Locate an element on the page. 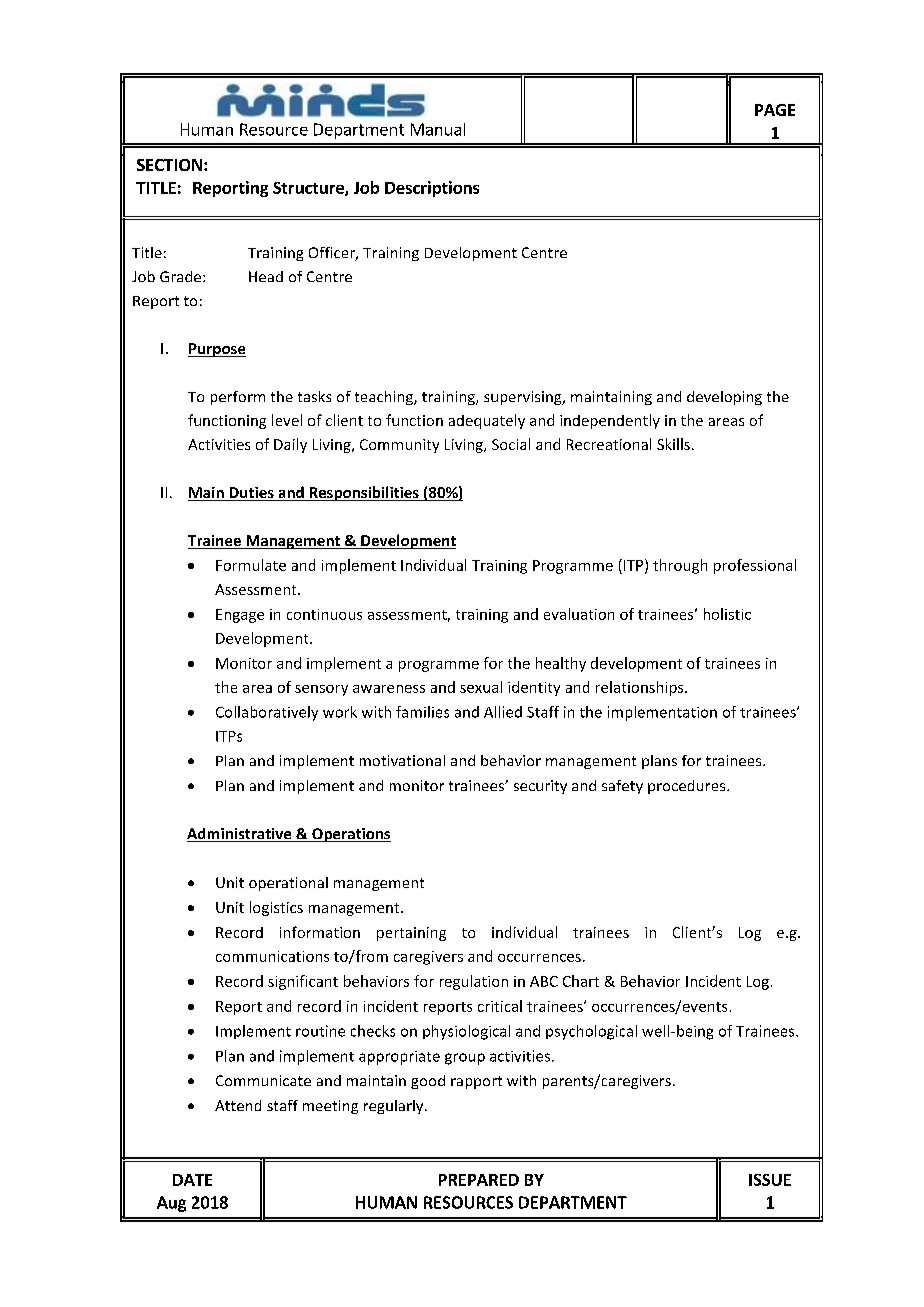 The image size is (924, 1307). regulation is located at coordinates (474, 982).
